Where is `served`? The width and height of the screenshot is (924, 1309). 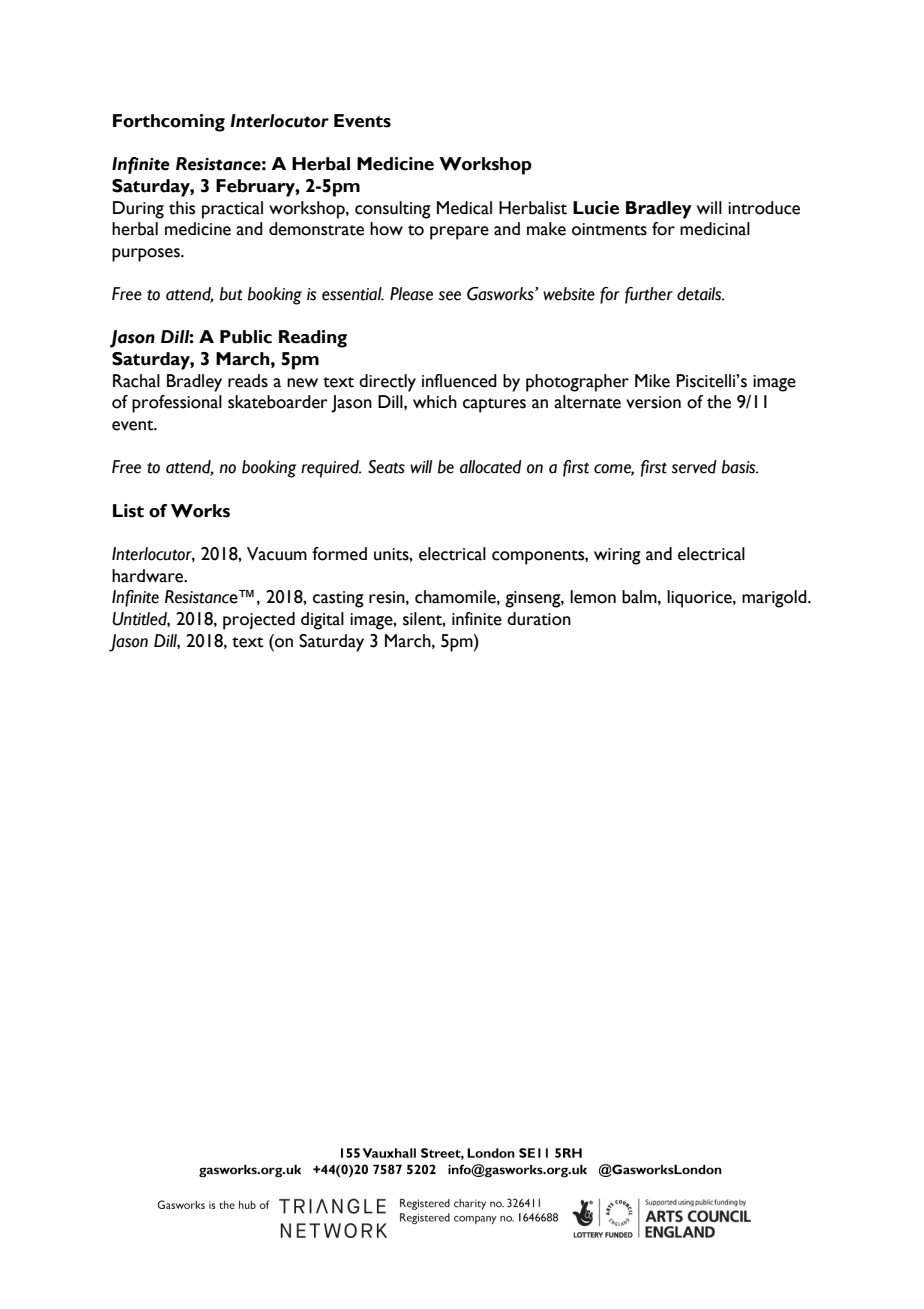
served is located at coordinates (694, 467).
